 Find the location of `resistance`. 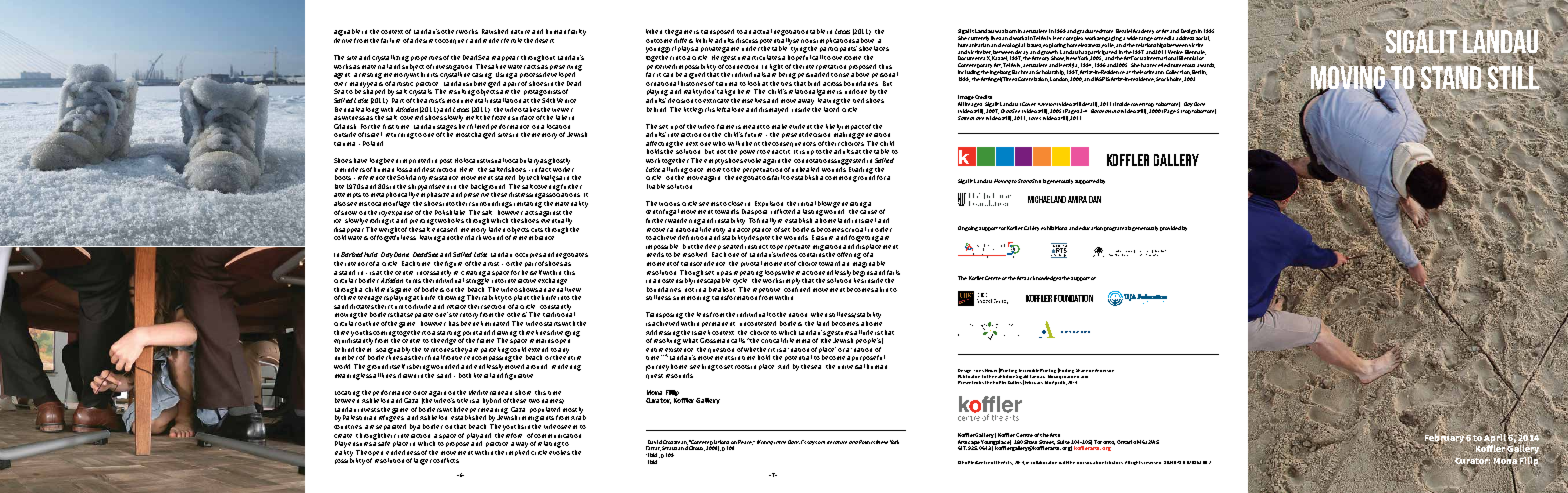

resistance is located at coordinates (443, 178).
